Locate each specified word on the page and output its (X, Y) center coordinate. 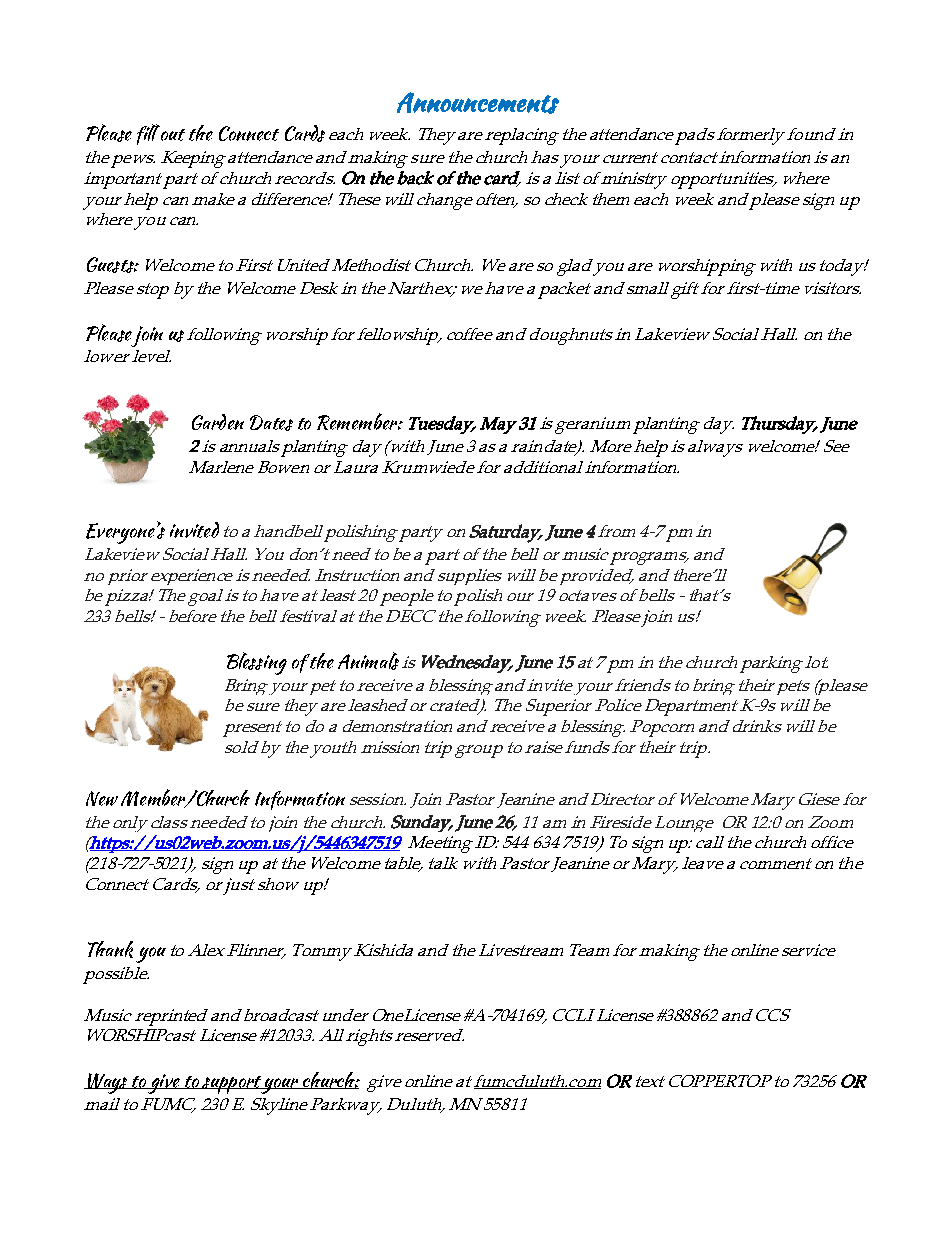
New (102, 798)
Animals (368, 661)
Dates (271, 423)
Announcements (478, 103)
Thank (110, 949)
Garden (218, 422)
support (231, 1085)
